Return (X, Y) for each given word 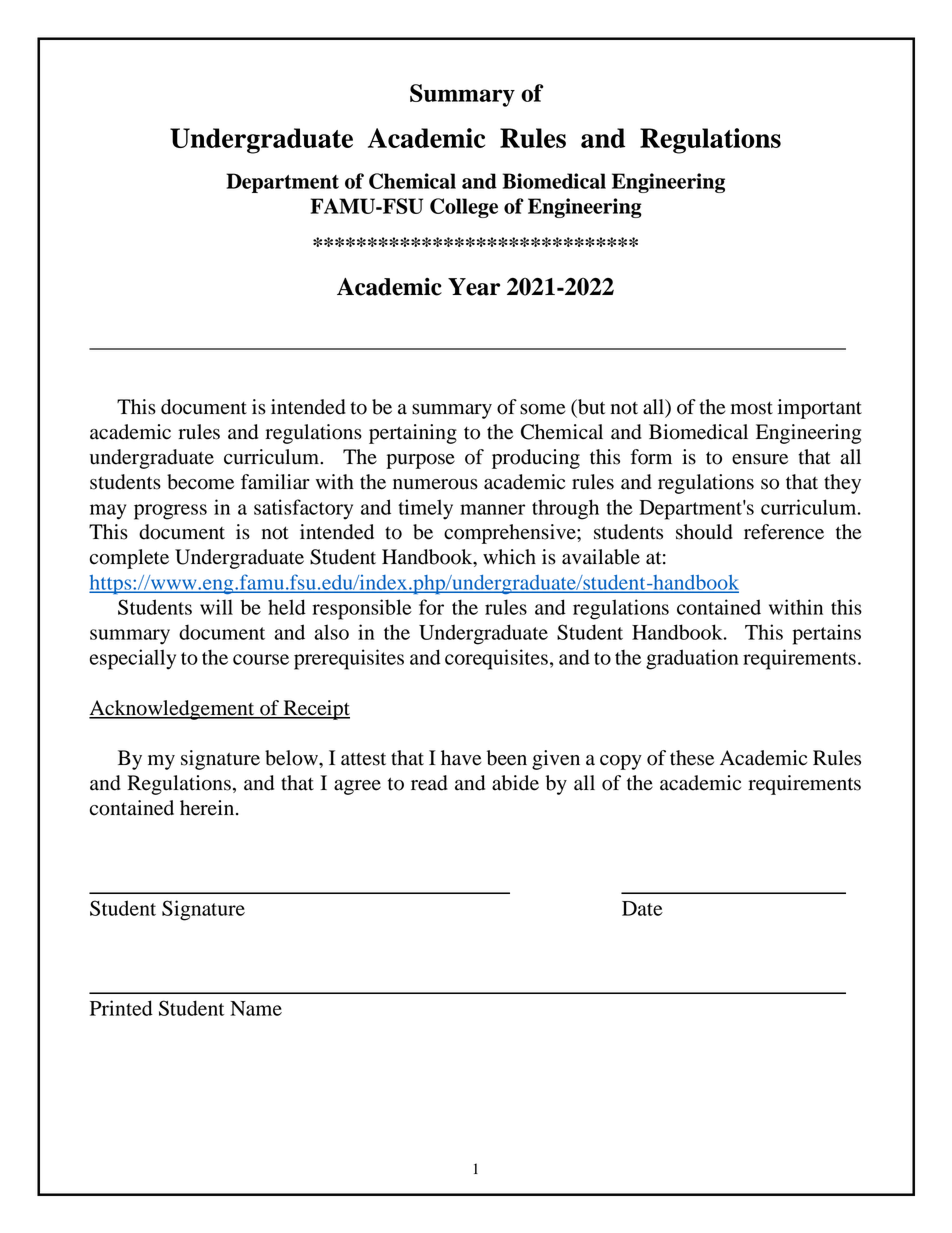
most (752, 408)
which (509, 557)
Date (642, 908)
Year (474, 287)
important (820, 409)
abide (515, 783)
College (464, 208)
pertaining (413, 434)
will (216, 607)
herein (208, 808)
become (200, 482)
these (692, 758)
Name (256, 1008)
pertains (827, 634)
